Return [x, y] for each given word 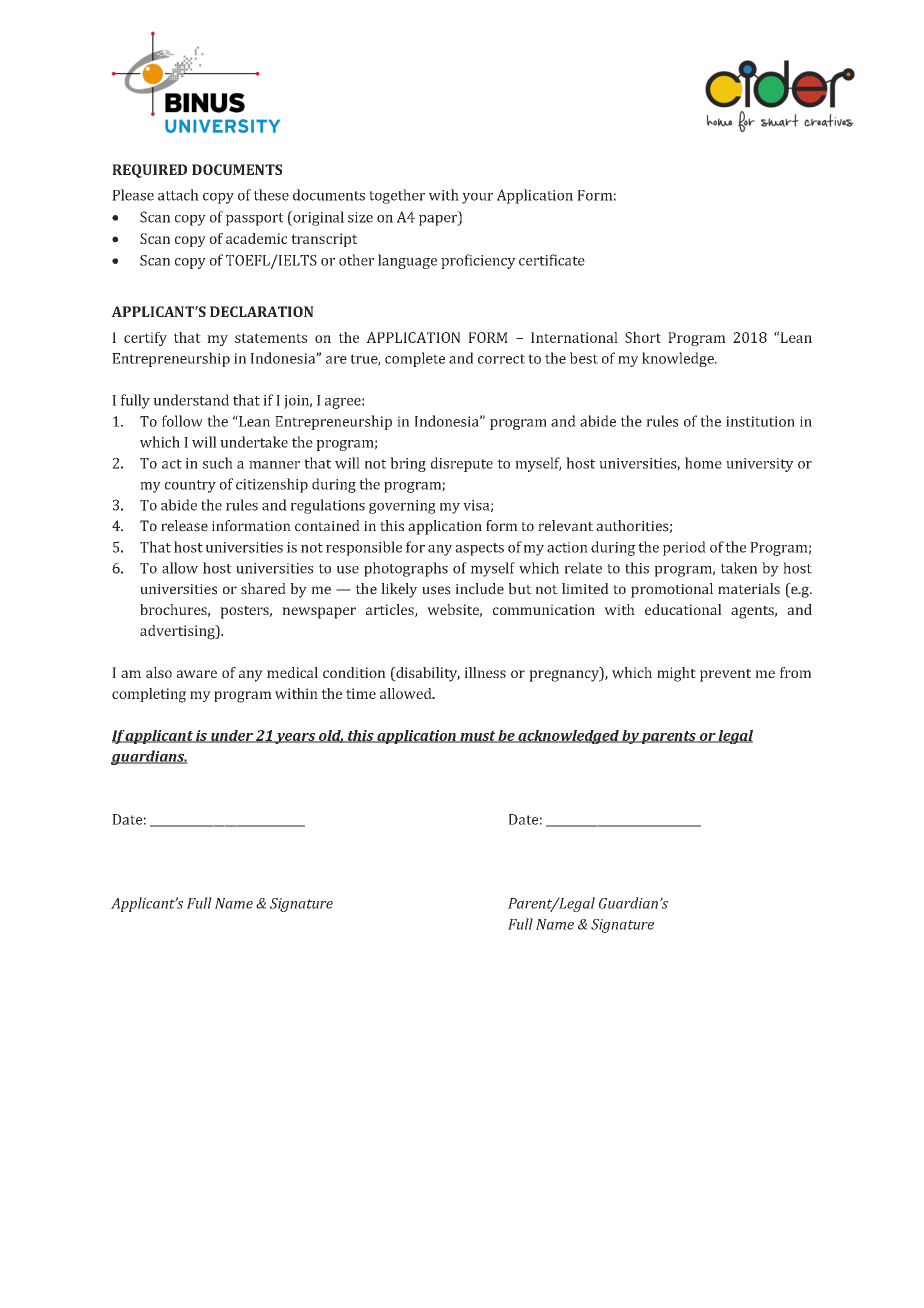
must [477, 737]
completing [149, 695]
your [477, 198]
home [703, 463]
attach [178, 195]
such [218, 463]
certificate [552, 260]
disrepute [462, 464]
